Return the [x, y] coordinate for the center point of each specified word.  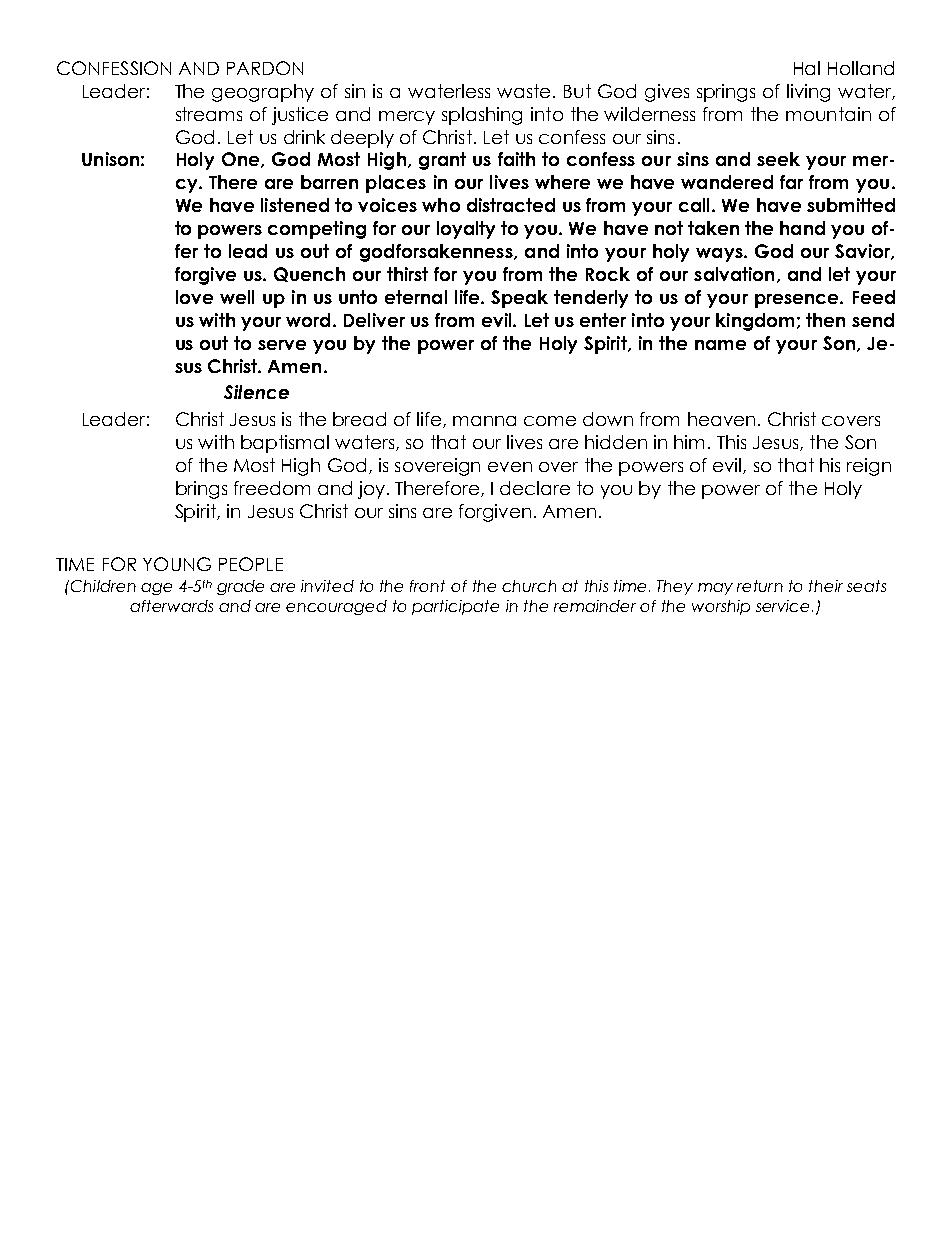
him [689, 442]
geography [263, 93]
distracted [511, 205]
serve [282, 345]
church [529, 586]
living [808, 93]
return [760, 586]
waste [523, 91]
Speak [519, 299]
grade [240, 587]
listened [295, 205]
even [510, 467]
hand [802, 228]
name [720, 345]
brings [201, 490]
